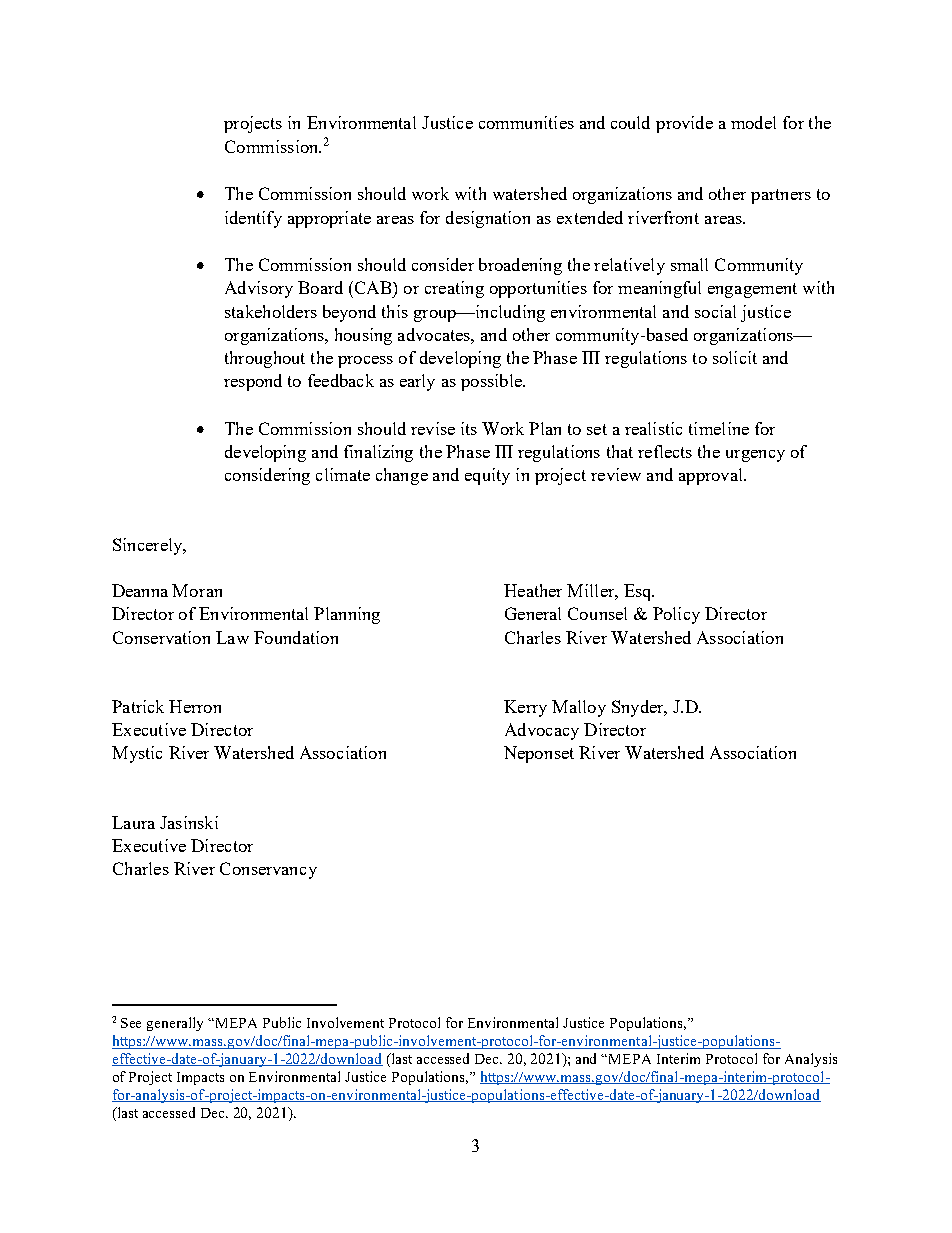 This page has width=952, height=1233. What do you see at coordinates (684, 124) in the page?
I see `provide` at bounding box center [684, 124].
